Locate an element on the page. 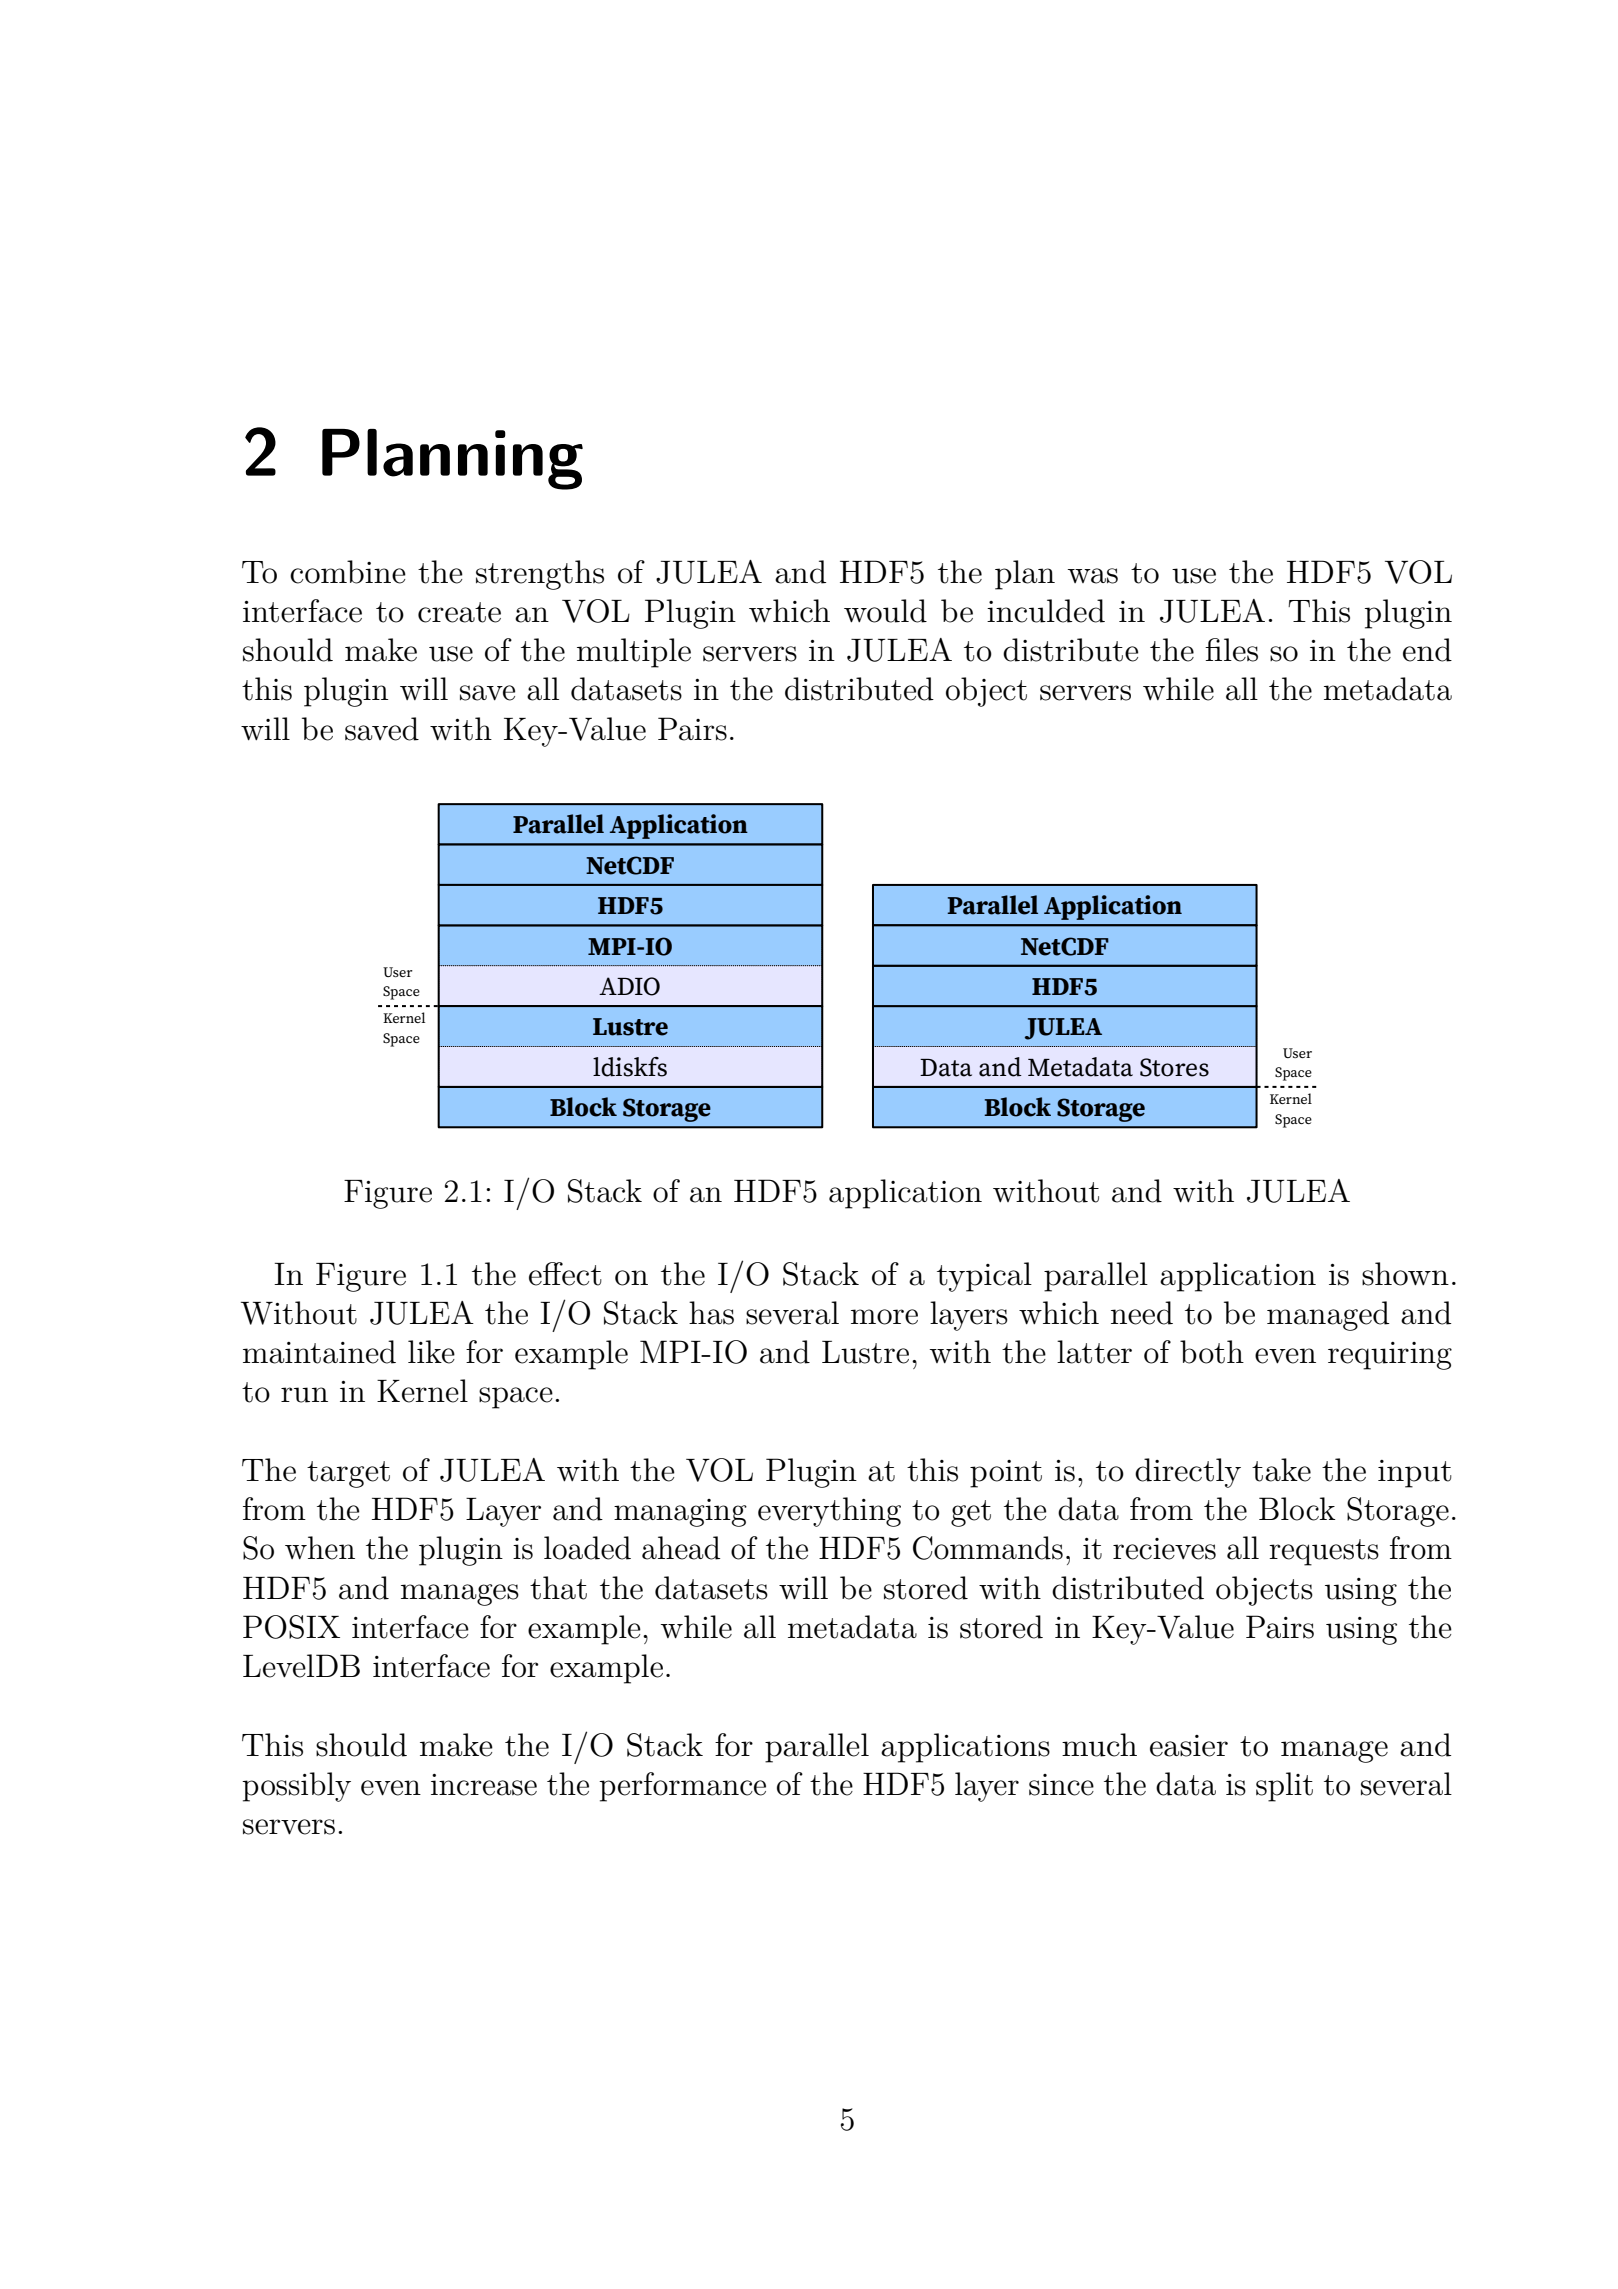 This page has height=2289, width=1618. would is located at coordinates (885, 611).
